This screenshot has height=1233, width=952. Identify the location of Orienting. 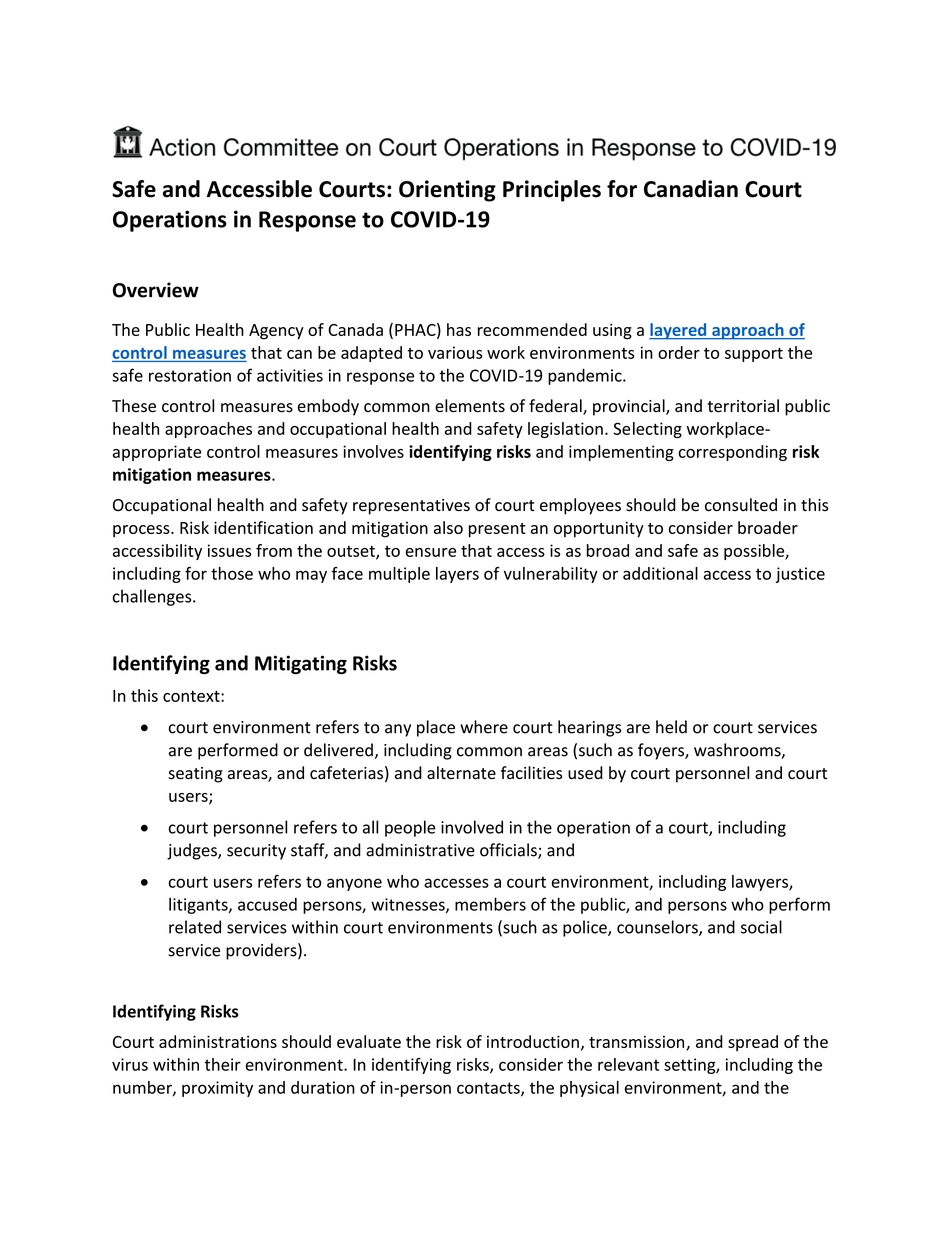
(447, 191).
